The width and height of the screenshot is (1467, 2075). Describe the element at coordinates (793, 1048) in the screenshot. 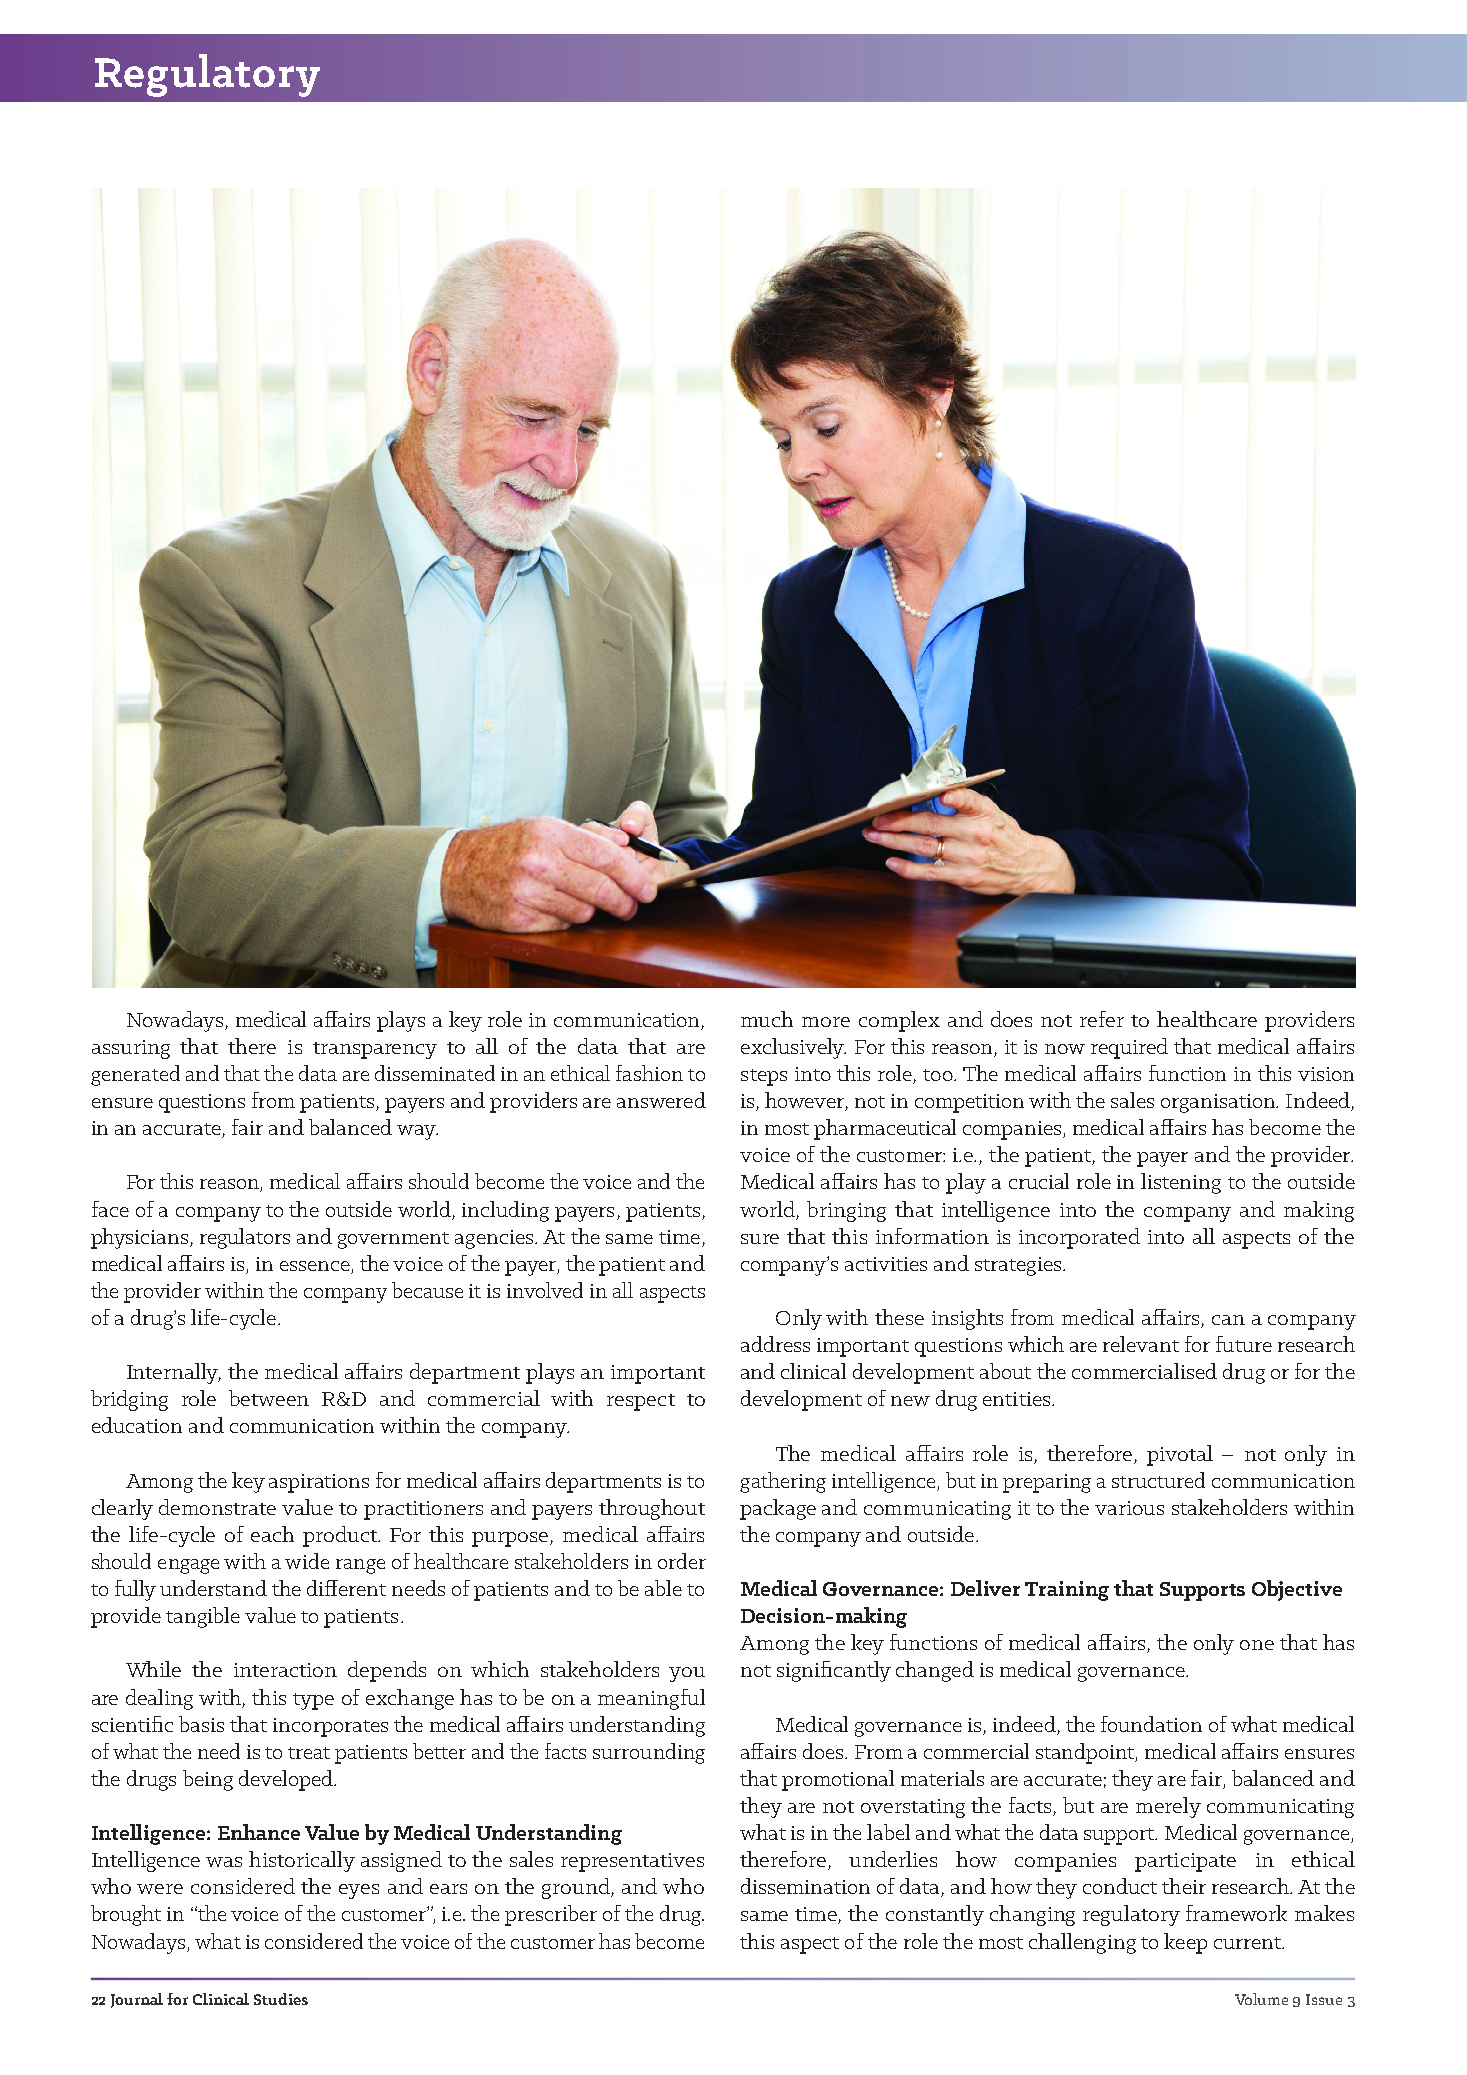

I see `exclusively` at that location.
